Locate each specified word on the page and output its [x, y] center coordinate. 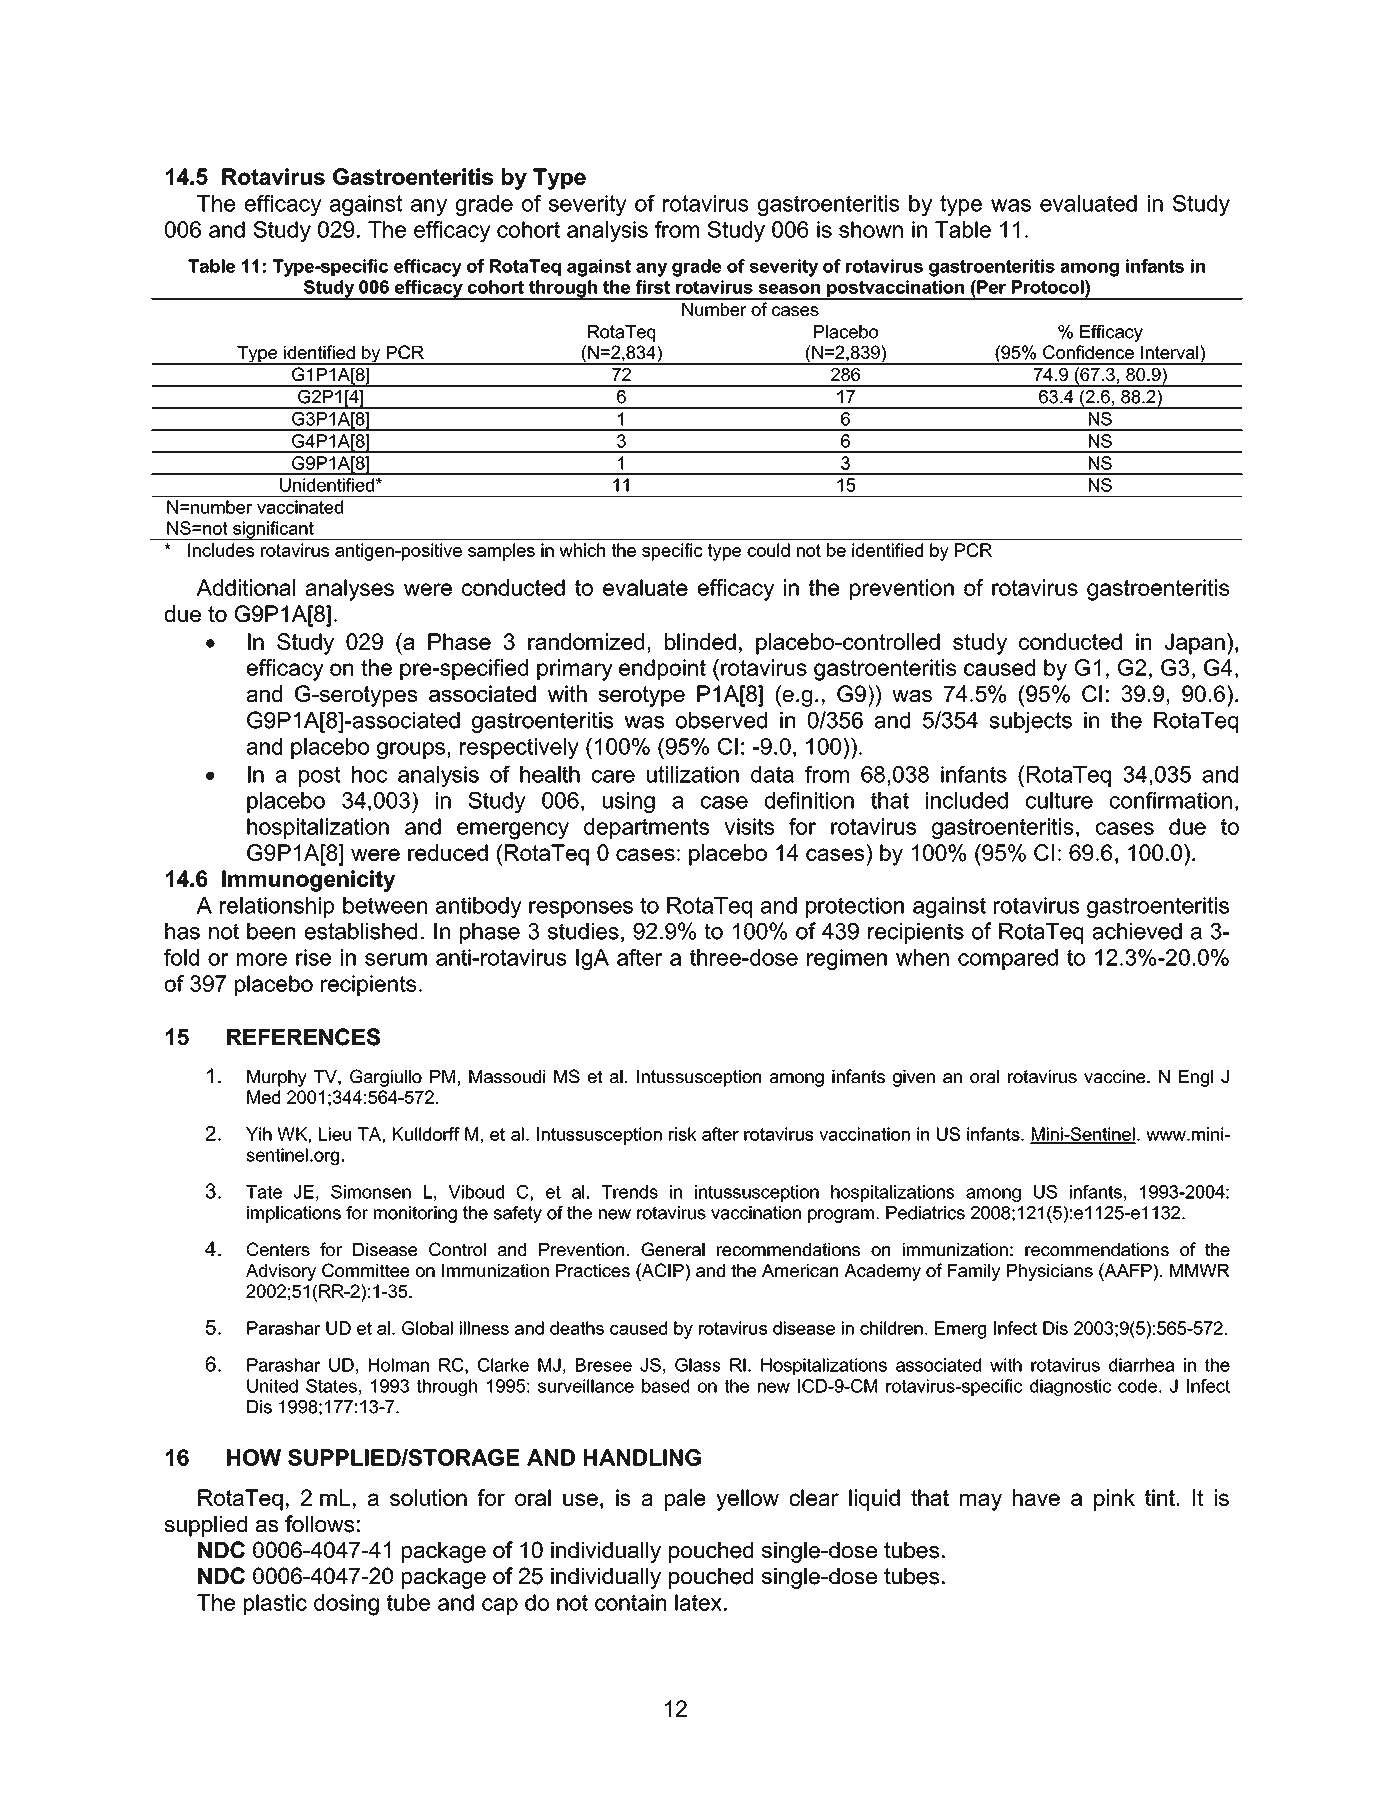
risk [682, 1134]
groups [411, 750]
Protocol [1049, 287]
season [789, 289]
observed [721, 720]
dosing [346, 1605]
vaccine [1116, 1076]
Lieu [335, 1134]
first [653, 287]
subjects [1030, 722]
